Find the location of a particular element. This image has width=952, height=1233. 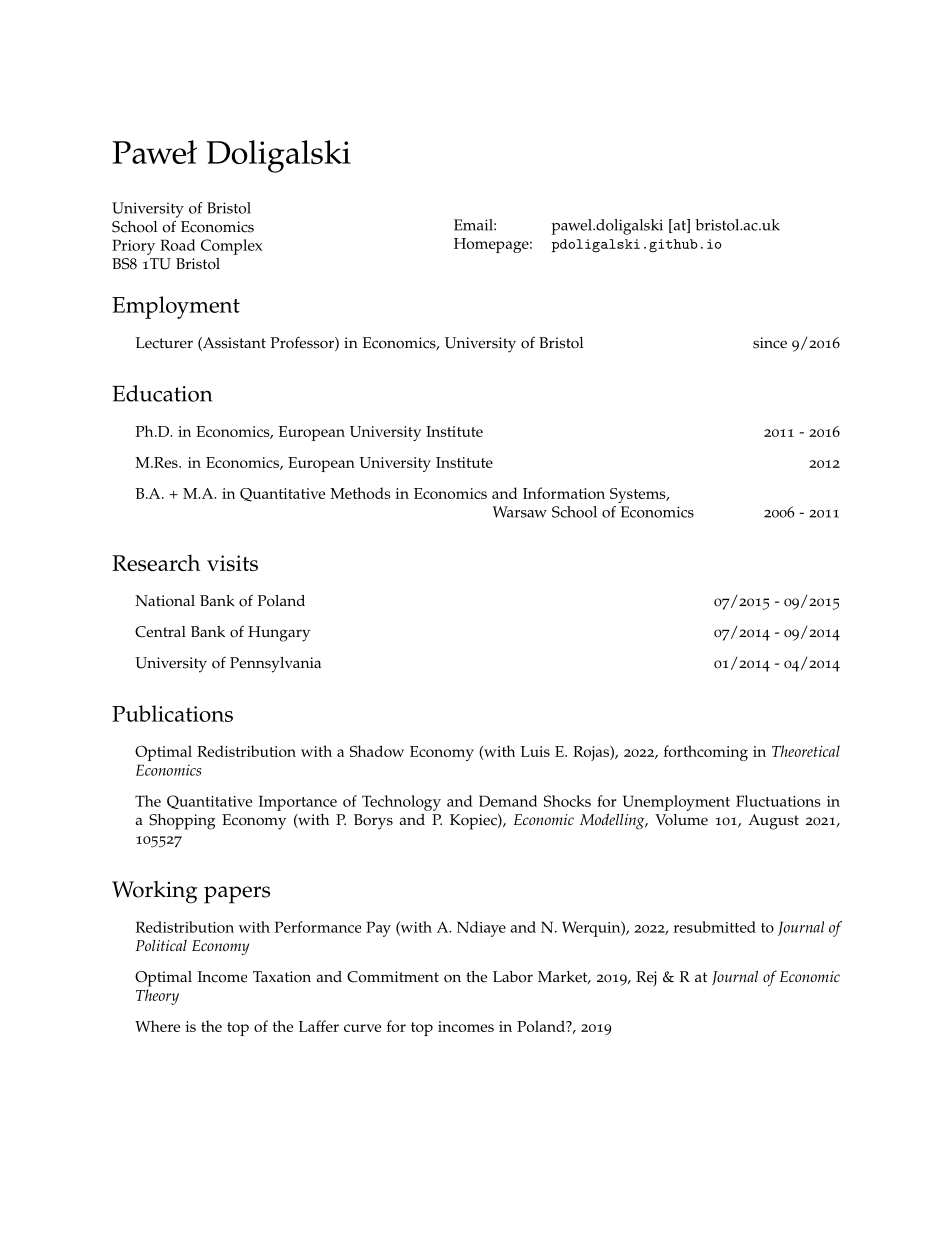

since is located at coordinates (770, 343).
